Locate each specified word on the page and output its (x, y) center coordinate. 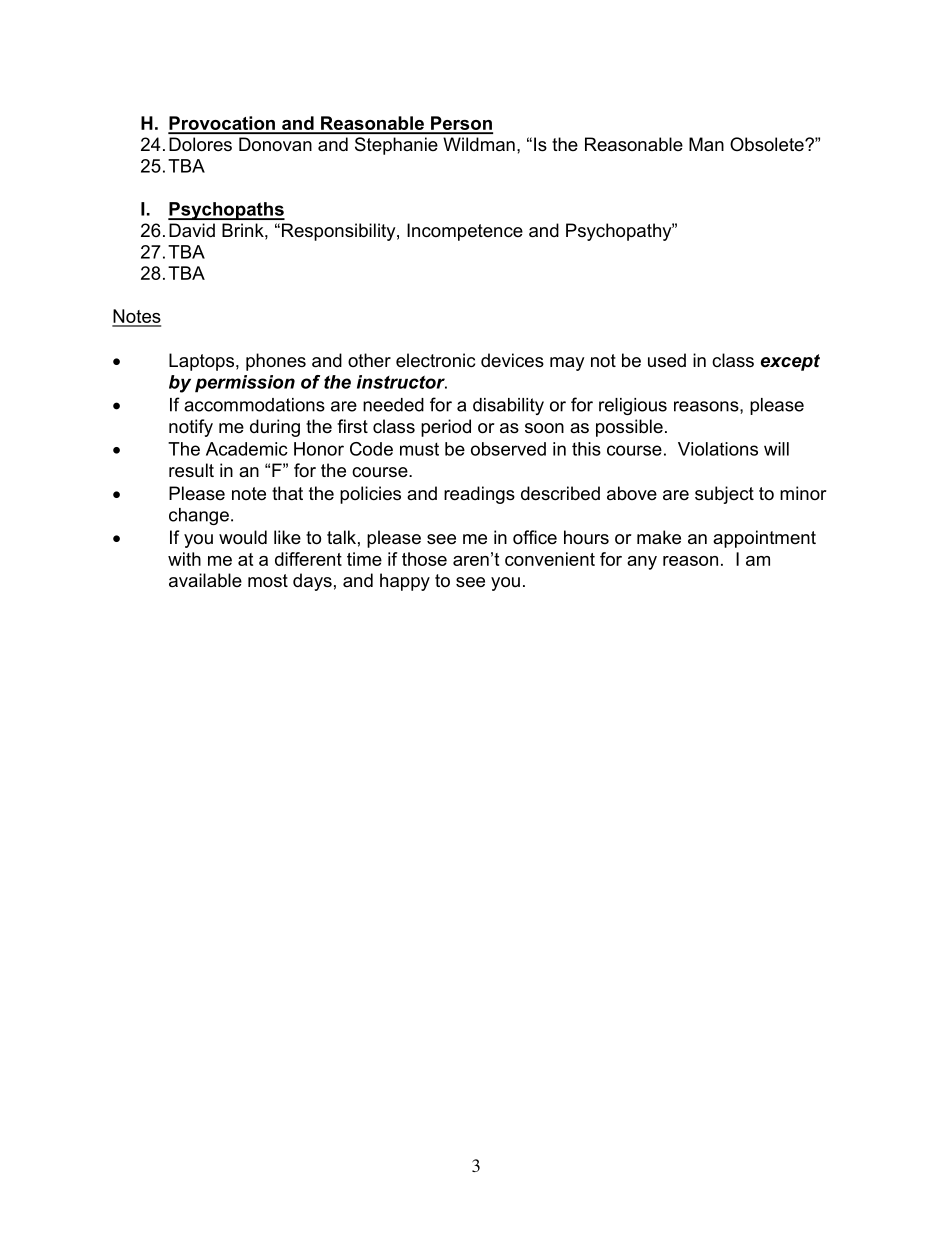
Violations (718, 449)
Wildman (479, 144)
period (446, 428)
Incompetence (465, 232)
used (667, 360)
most (268, 580)
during (275, 428)
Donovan (275, 144)
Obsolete (768, 144)
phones (276, 362)
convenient (550, 559)
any (642, 563)
